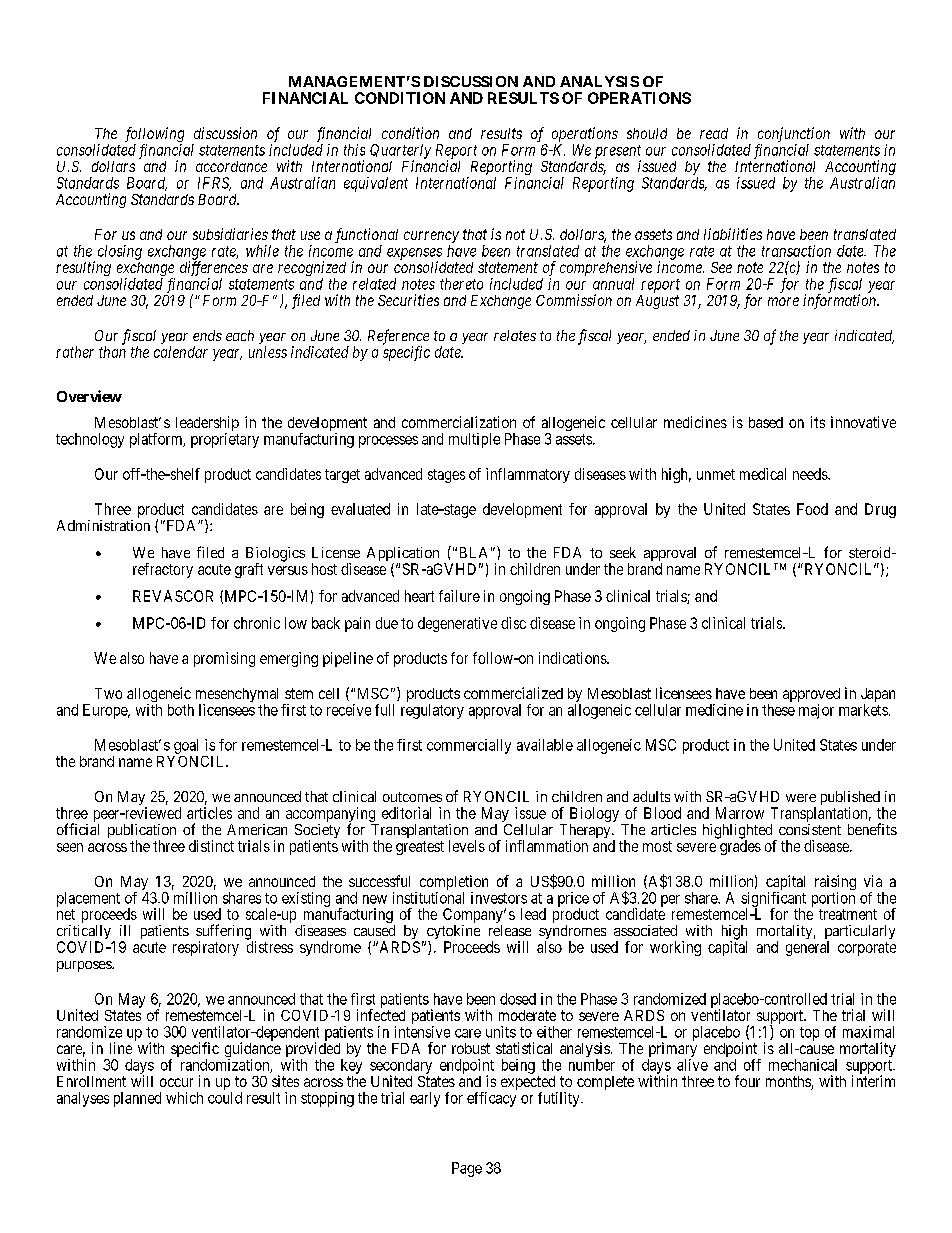 This document has height=1233, width=952. What do you see at coordinates (137, 1099) in the document?
I see `planned` at bounding box center [137, 1099].
